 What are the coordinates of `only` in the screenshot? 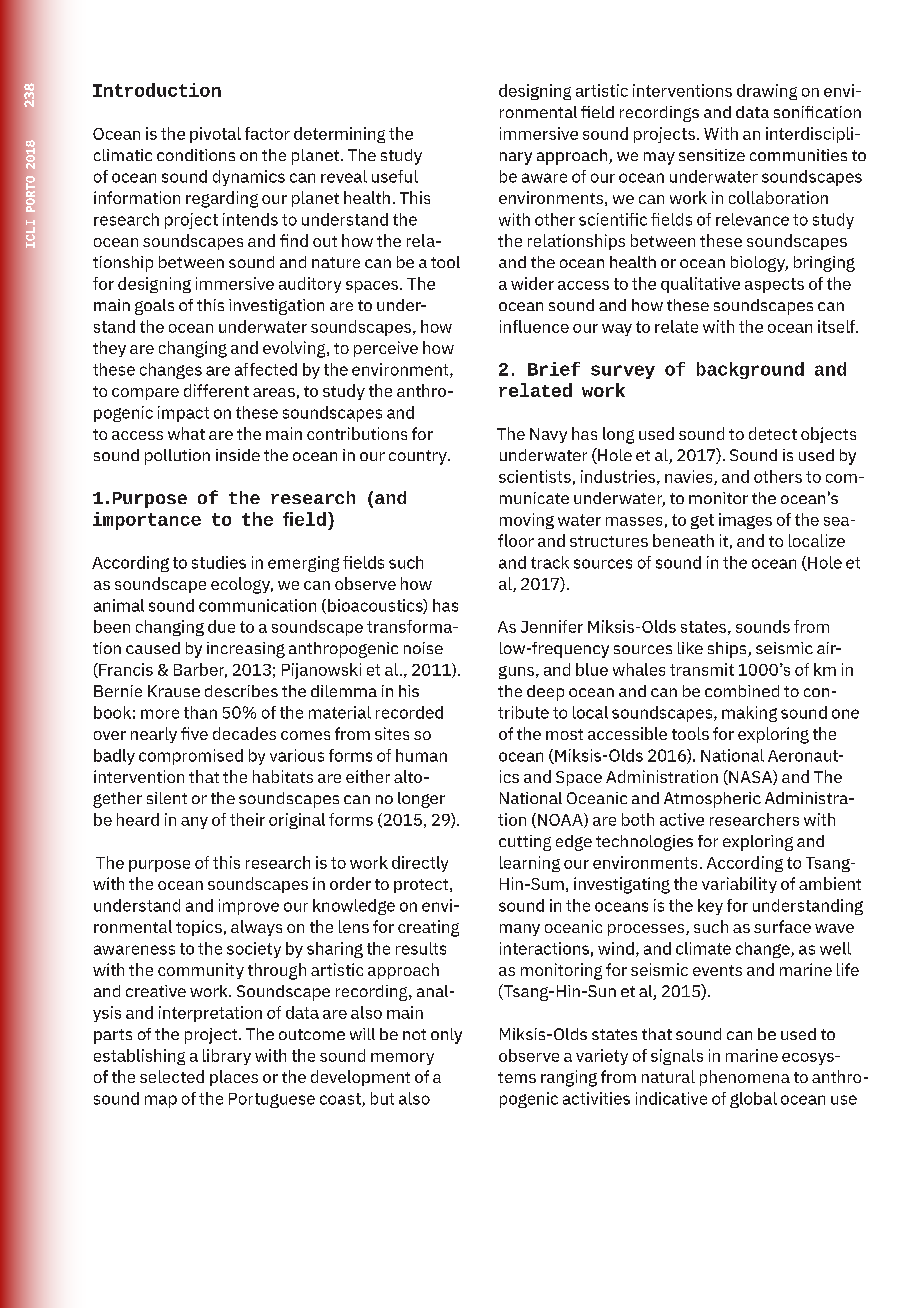 It's located at (446, 1036).
